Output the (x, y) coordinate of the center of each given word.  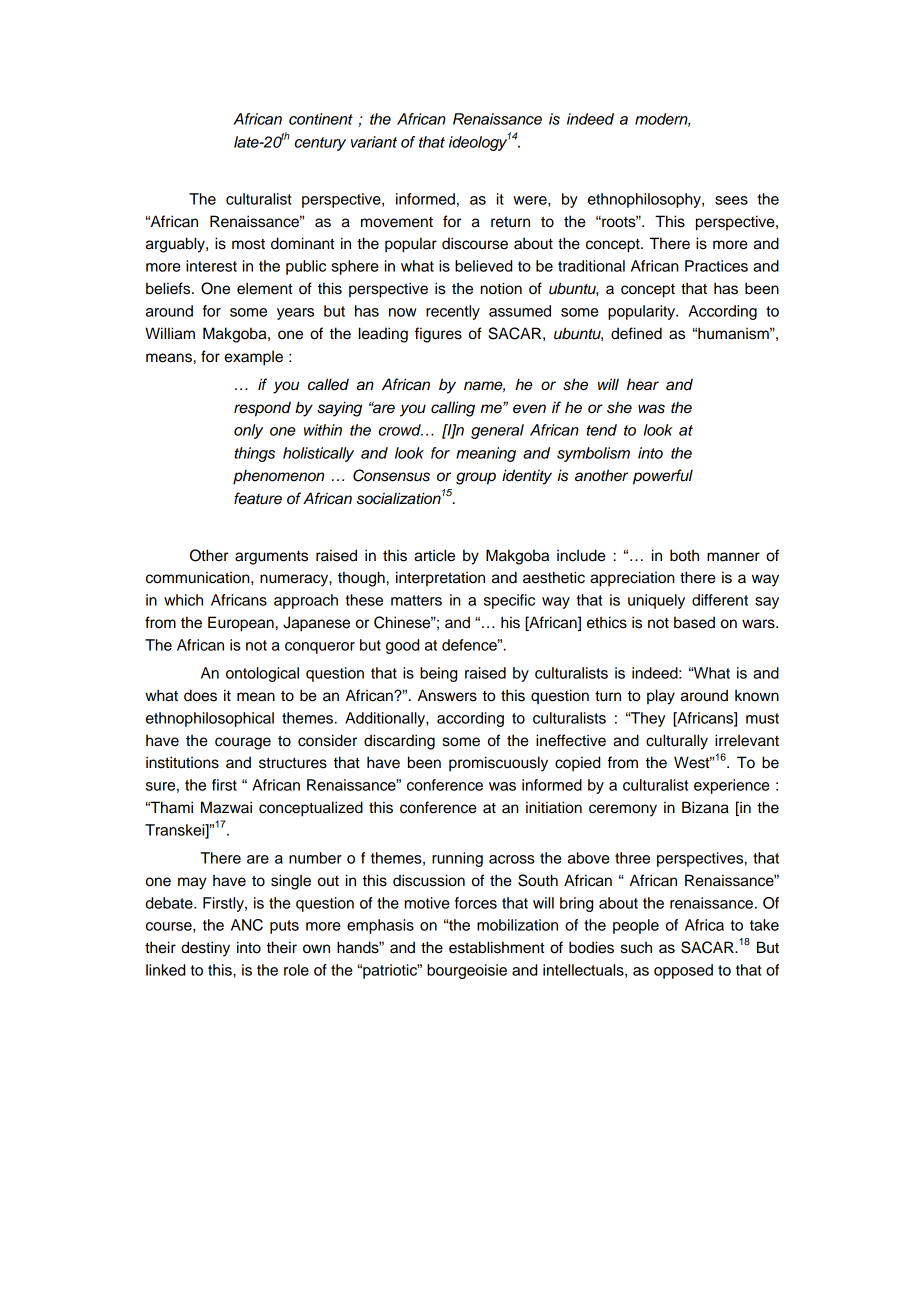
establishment (497, 947)
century (320, 144)
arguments (271, 558)
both (684, 555)
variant (374, 142)
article (434, 555)
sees (731, 200)
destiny (205, 949)
